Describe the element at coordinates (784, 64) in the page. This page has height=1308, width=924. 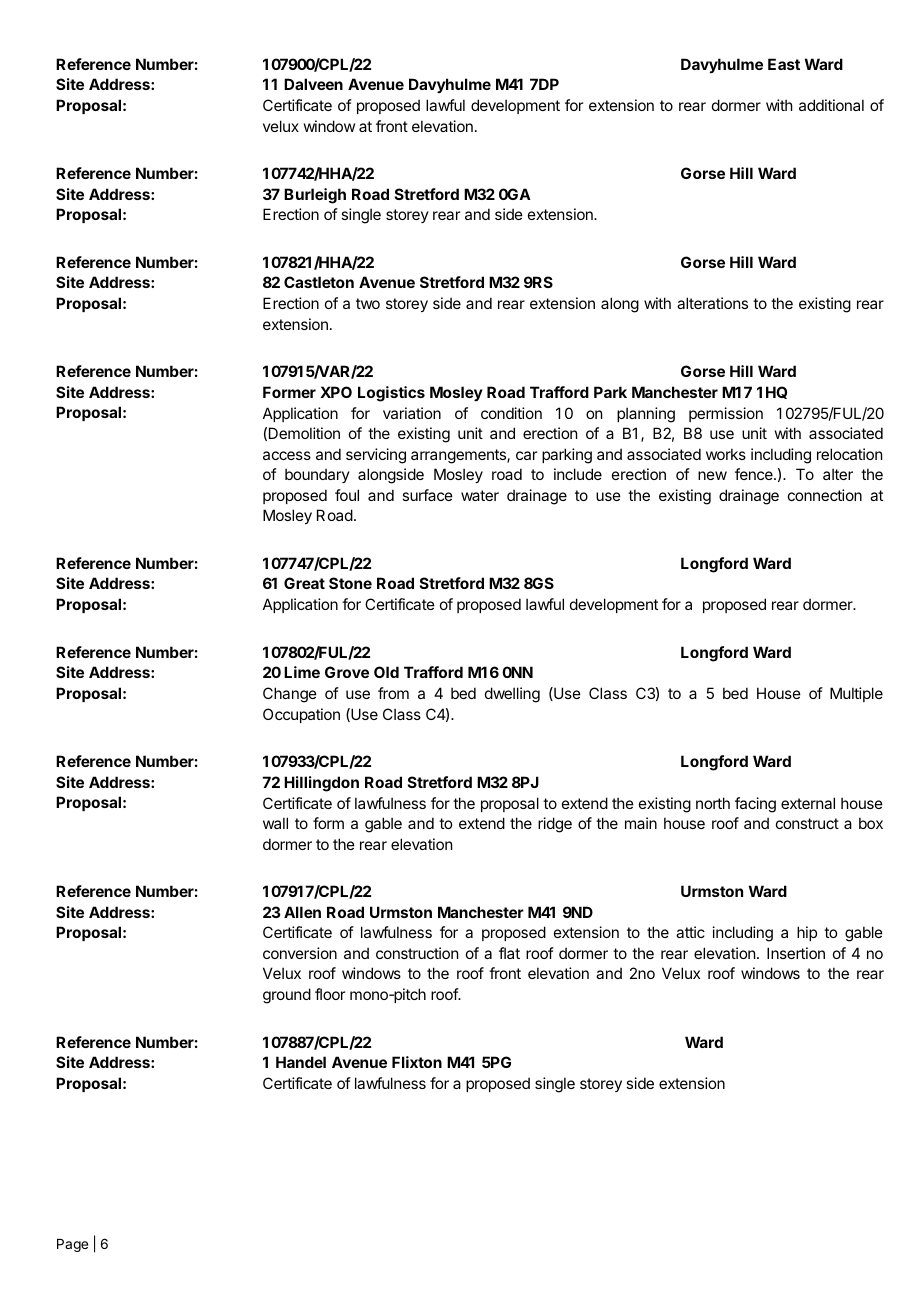
I see `East` at that location.
